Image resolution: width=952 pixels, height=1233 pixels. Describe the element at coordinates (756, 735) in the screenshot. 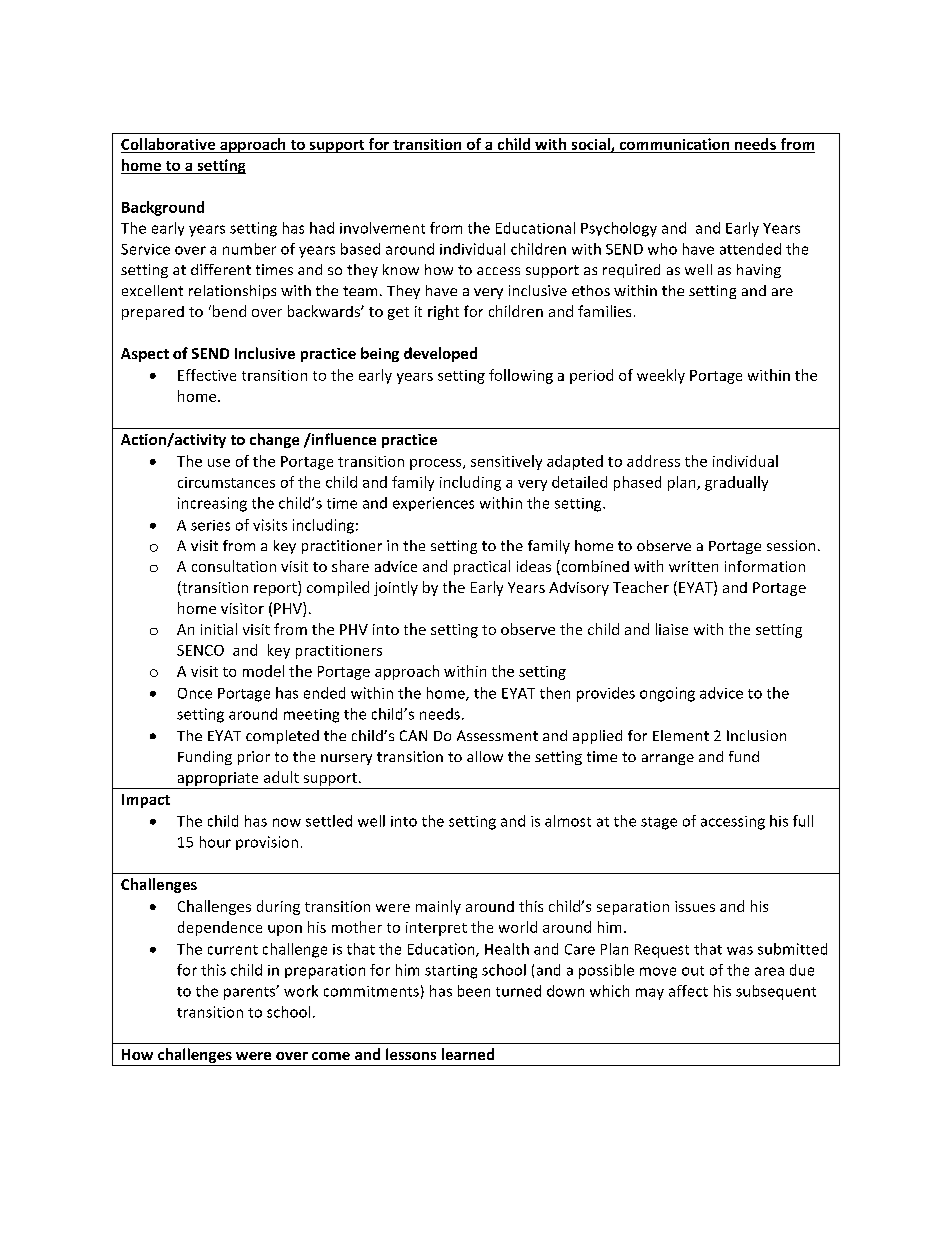

I see `Inclusion` at that location.
